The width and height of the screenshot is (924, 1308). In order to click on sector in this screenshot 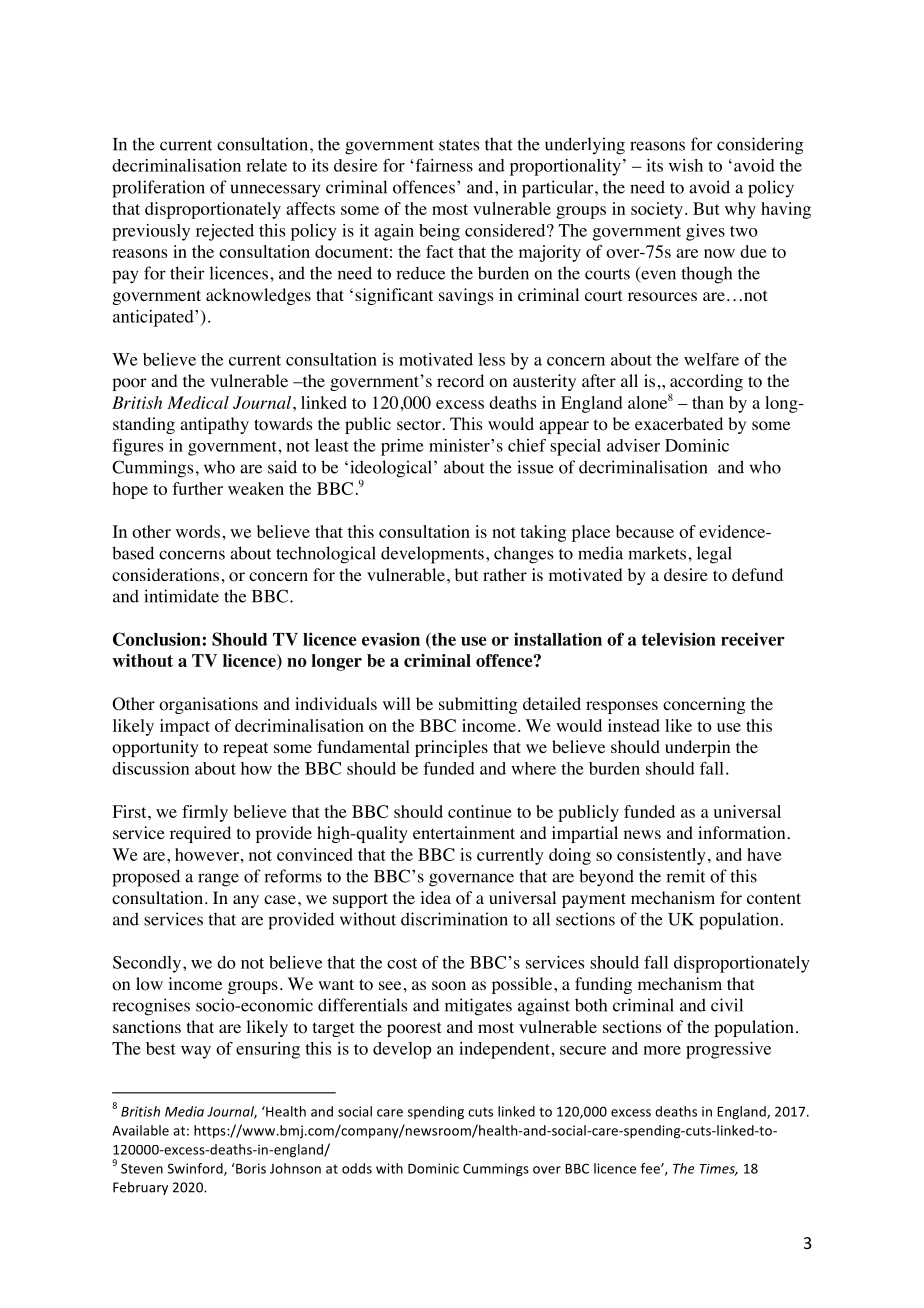, I will do `click(419, 425)`.
